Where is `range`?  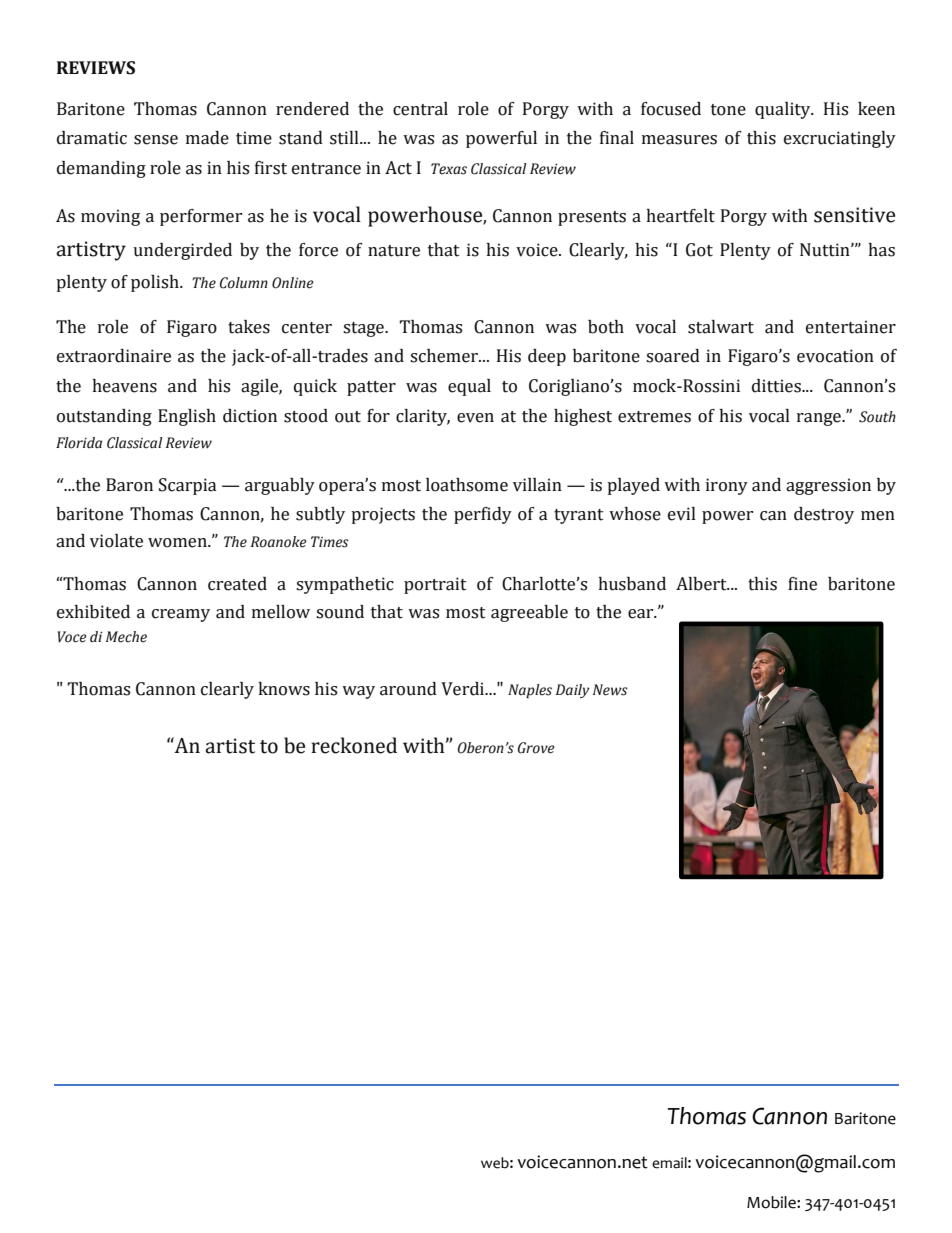 range is located at coordinates (820, 419).
